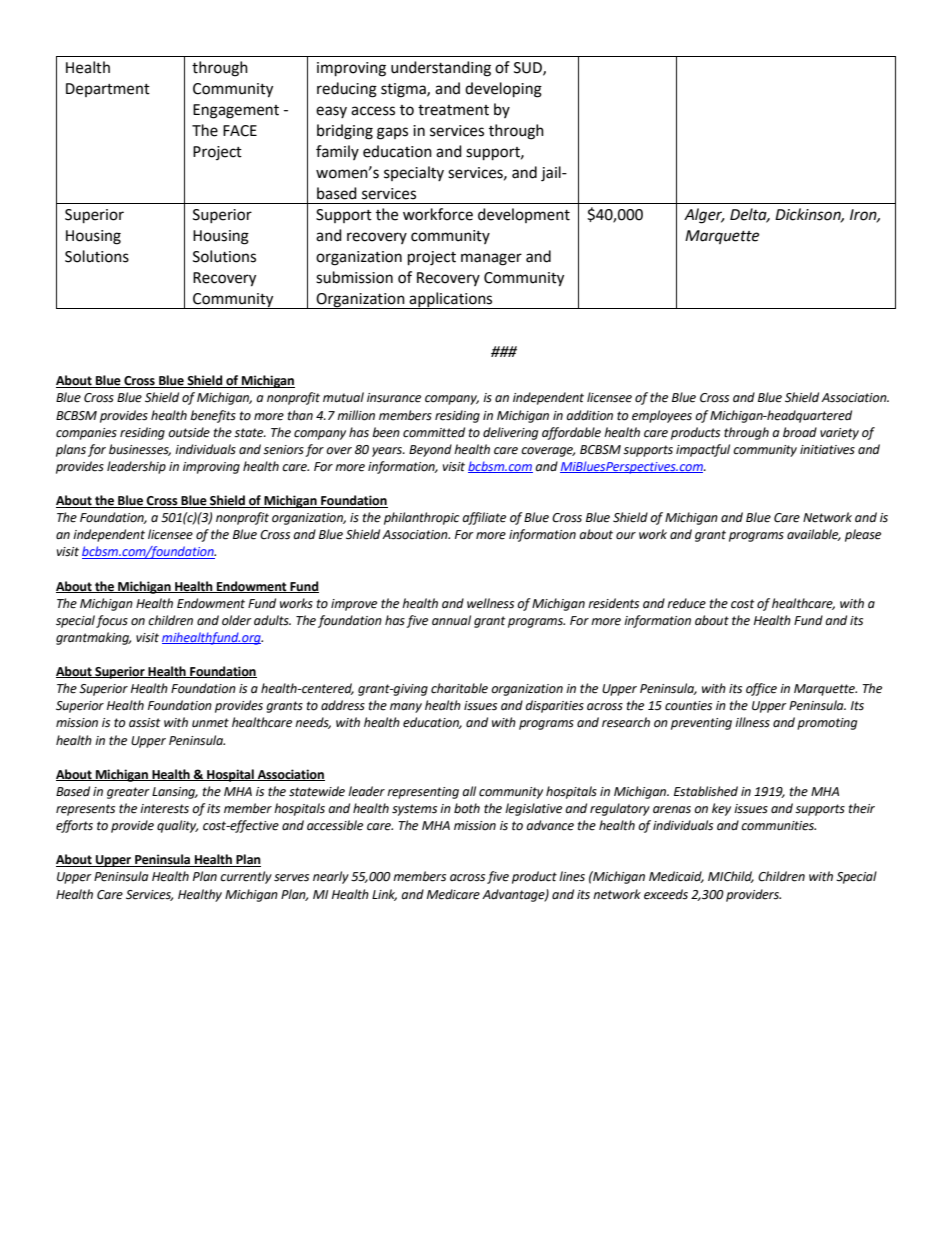  I want to click on manager, so click(491, 259).
